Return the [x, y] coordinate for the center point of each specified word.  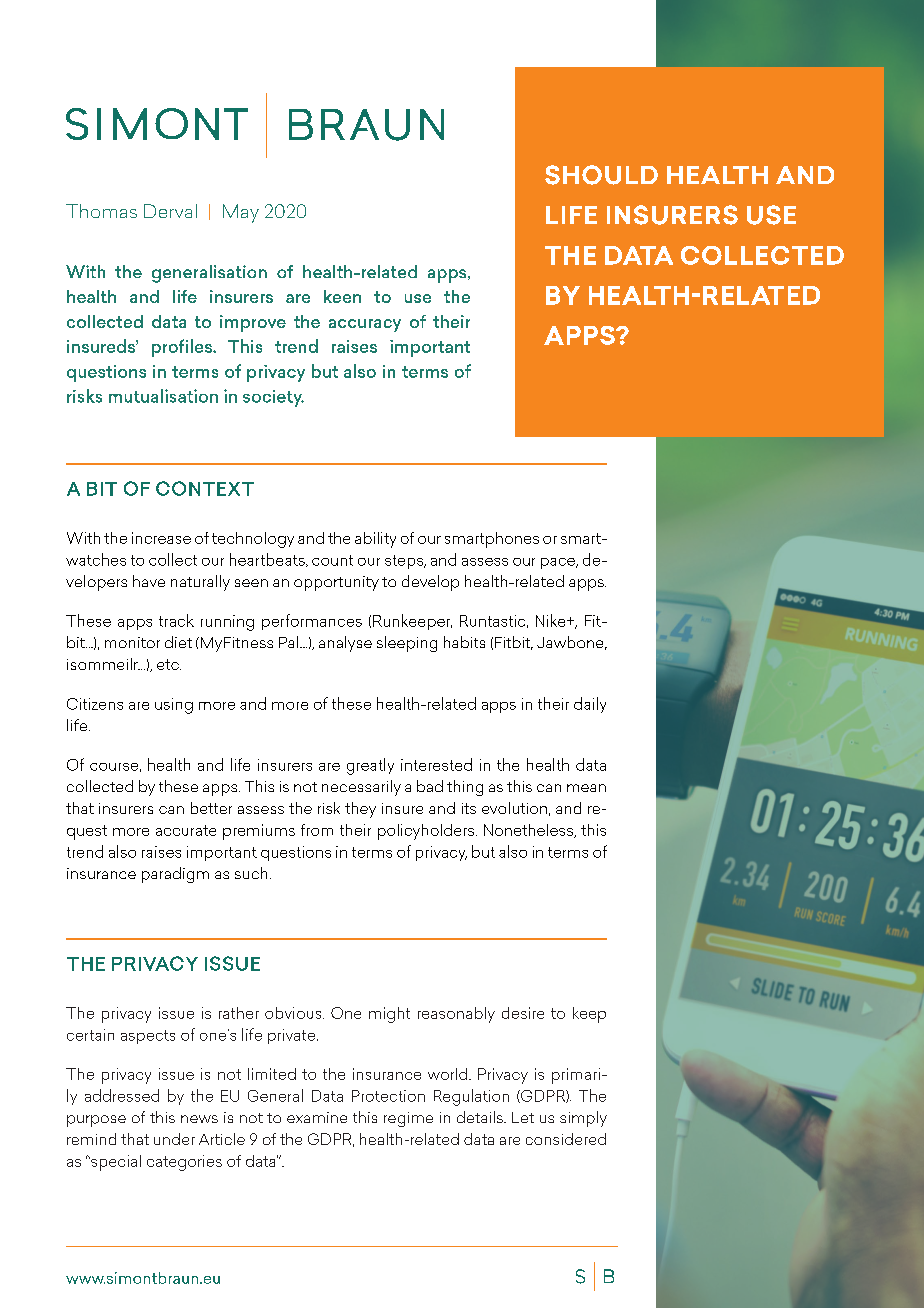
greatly [370, 766]
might [389, 1015]
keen [342, 296]
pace [559, 563]
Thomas [101, 211]
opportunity [336, 583]
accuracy [365, 325]
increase [161, 538]
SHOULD [601, 175]
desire [523, 1013]
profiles [183, 348]
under [174, 1139]
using [174, 706]
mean [586, 788]
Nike [552, 620]
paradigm [175, 875]
